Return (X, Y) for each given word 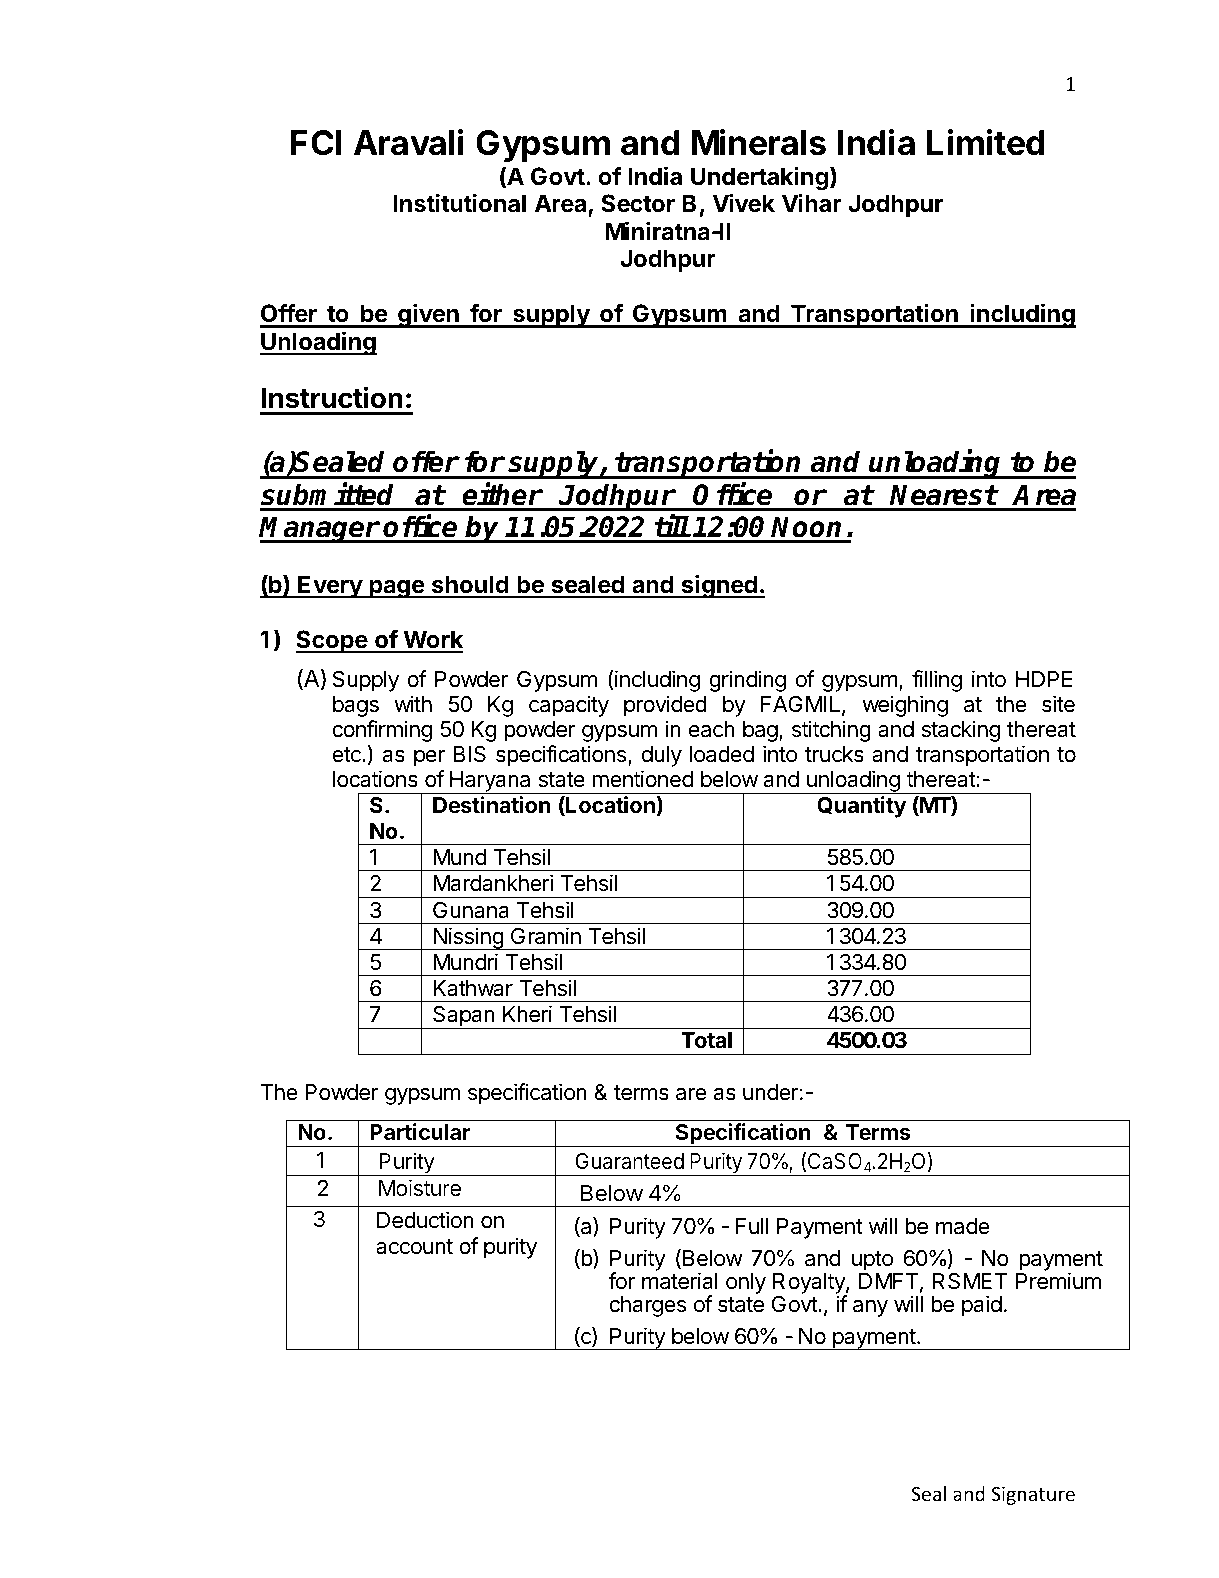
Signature (1033, 1495)
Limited (986, 142)
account (414, 1247)
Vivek (744, 203)
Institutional (459, 203)
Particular (420, 1131)
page (397, 589)
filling (937, 681)
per (429, 758)
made (963, 1226)
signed (719, 586)
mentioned (642, 779)
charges (648, 1306)
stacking (961, 731)
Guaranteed (630, 1161)
